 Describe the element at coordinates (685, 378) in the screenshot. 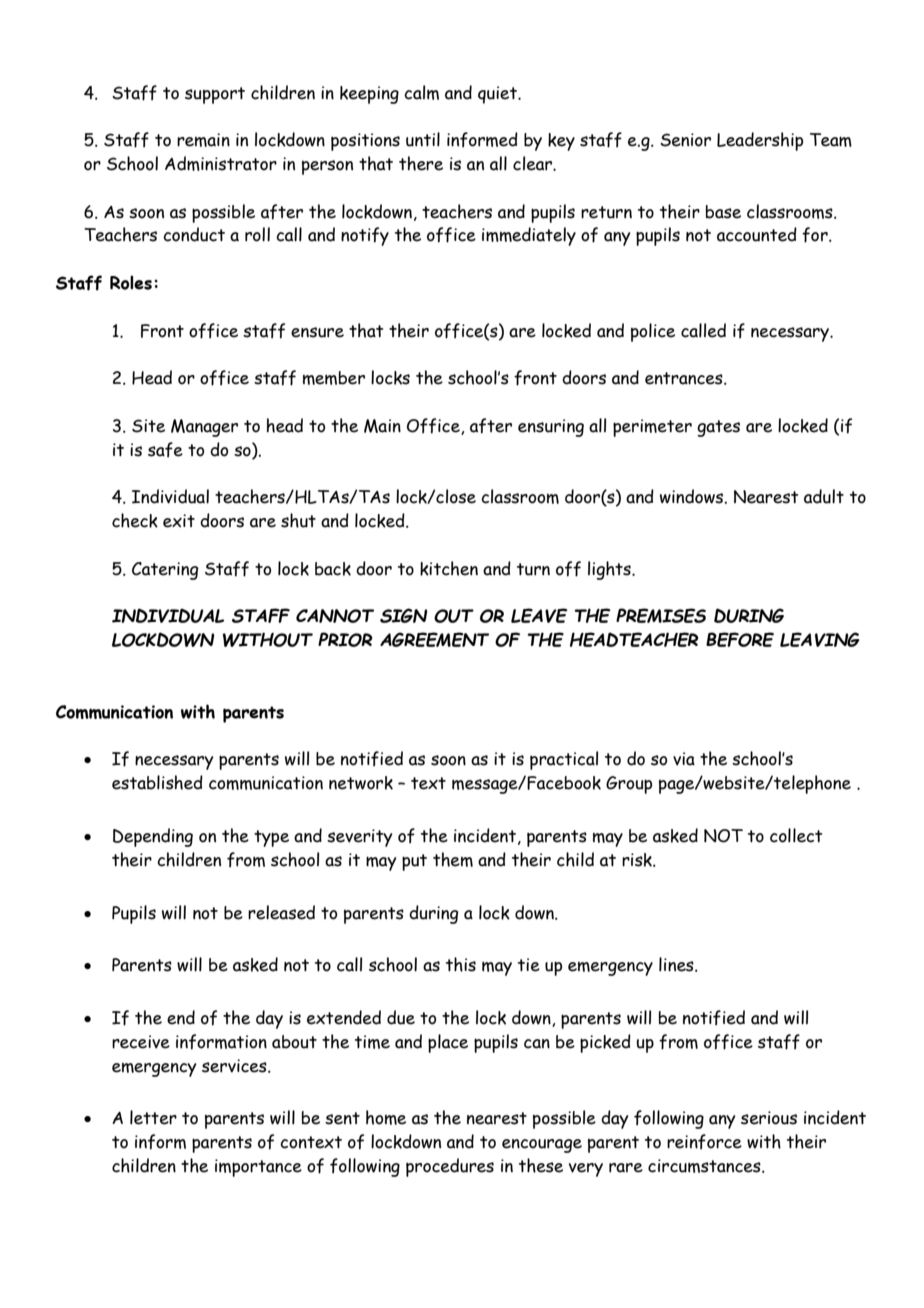

I see `entrances` at that location.
